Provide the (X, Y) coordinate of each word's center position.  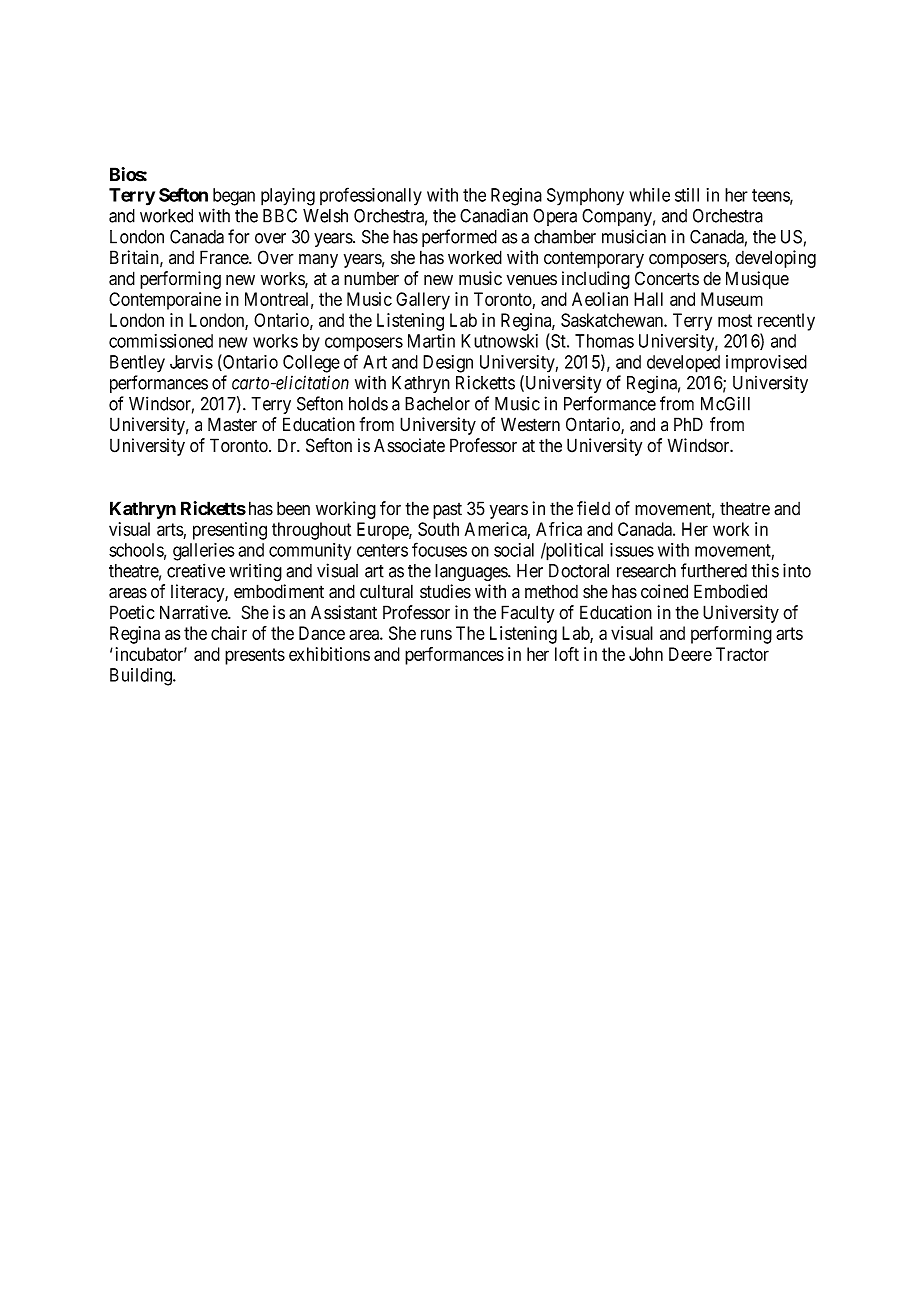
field (593, 508)
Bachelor (437, 404)
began (234, 197)
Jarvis (191, 362)
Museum (732, 299)
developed (683, 364)
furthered (714, 570)
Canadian (494, 215)
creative (196, 570)
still (687, 195)
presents (255, 656)
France (225, 257)
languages (472, 573)
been (293, 508)
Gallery (423, 301)
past (447, 511)
